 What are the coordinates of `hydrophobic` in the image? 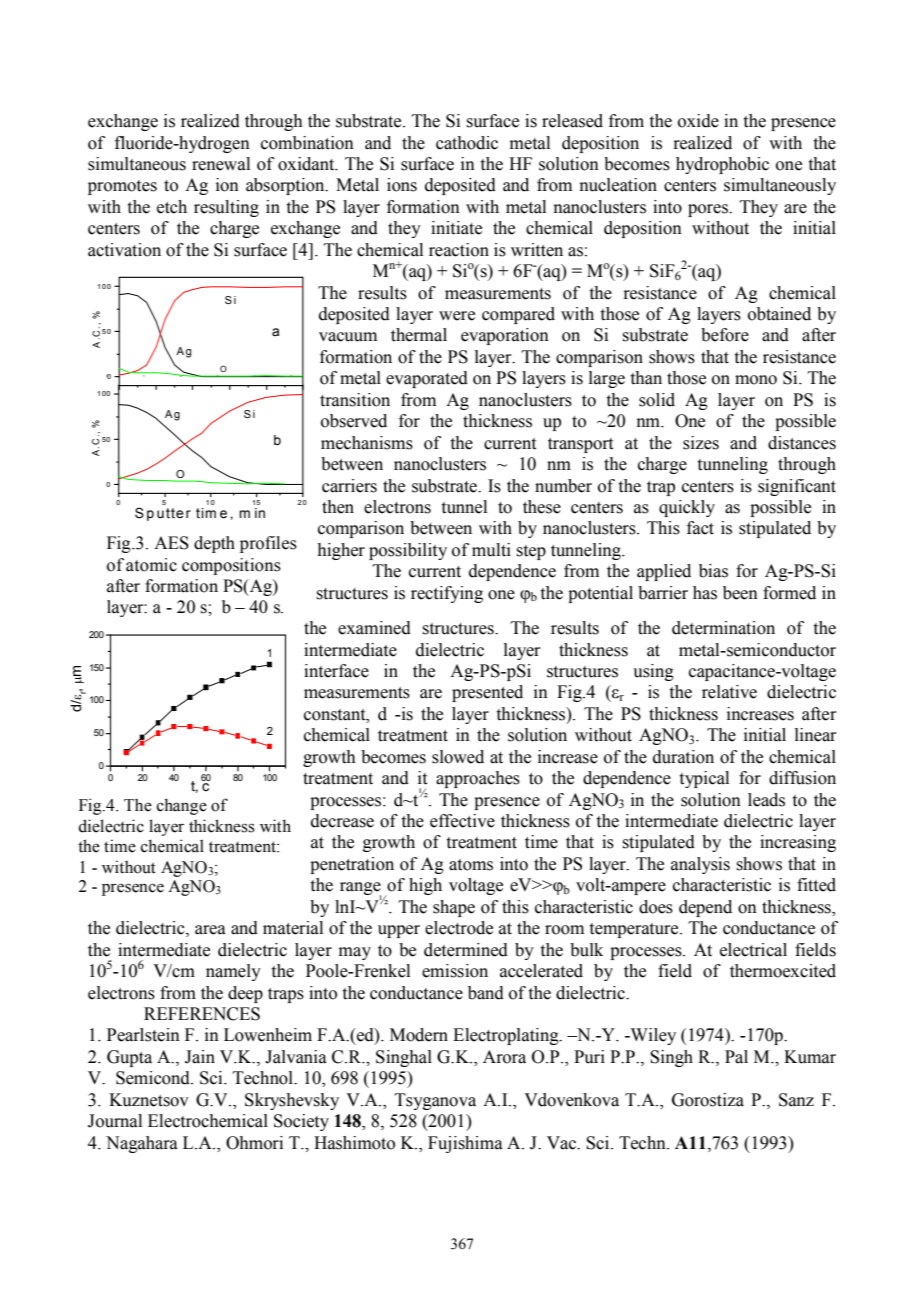 It's located at (722, 165).
